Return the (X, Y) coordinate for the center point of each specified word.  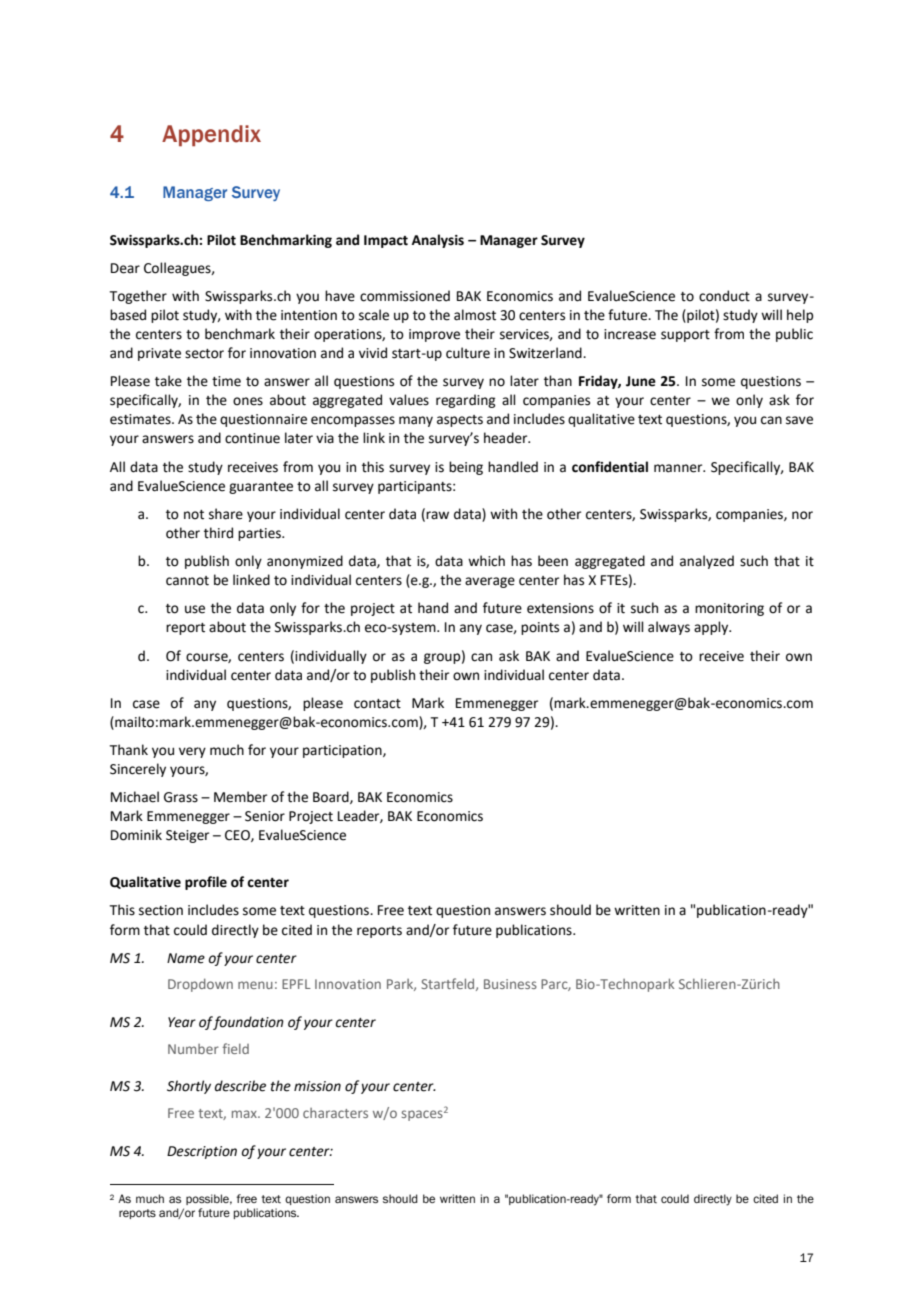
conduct (724, 296)
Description (202, 1152)
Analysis (438, 241)
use (195, 609)
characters (335, 1113)
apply (712, 628)
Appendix (211, 136)
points (540, 628)
